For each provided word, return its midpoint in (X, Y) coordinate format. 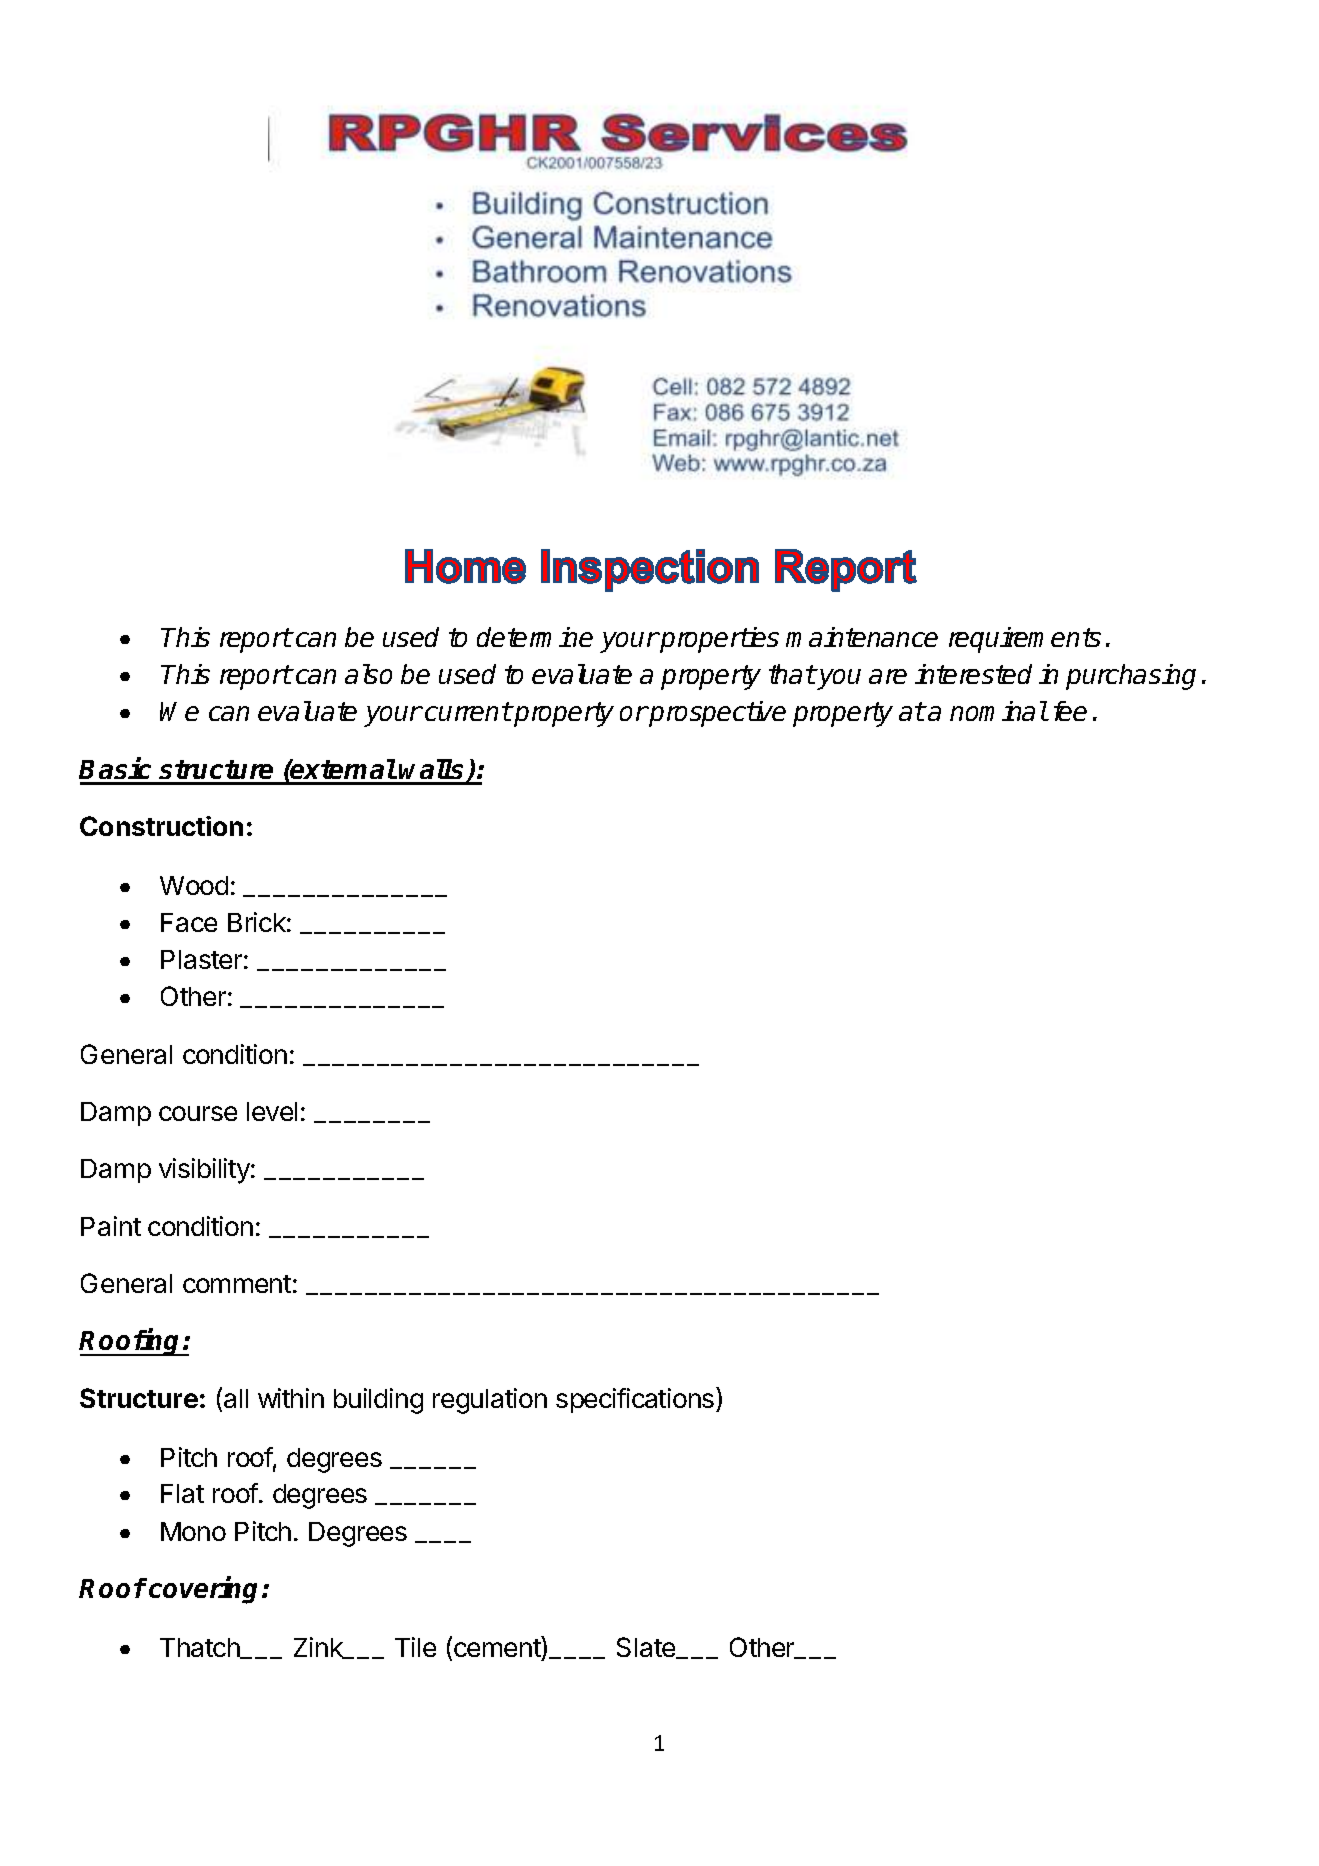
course (198, 1113)
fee (1070, 711)
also (368, 674)
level (272, 1111)
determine (535, 637)
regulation (490, 1401)
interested (973, 674)
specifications (636, 1400)
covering (206, 1590)
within (291, 1398)
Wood (194, 885)
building (378, 1401)
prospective (717, 714)
